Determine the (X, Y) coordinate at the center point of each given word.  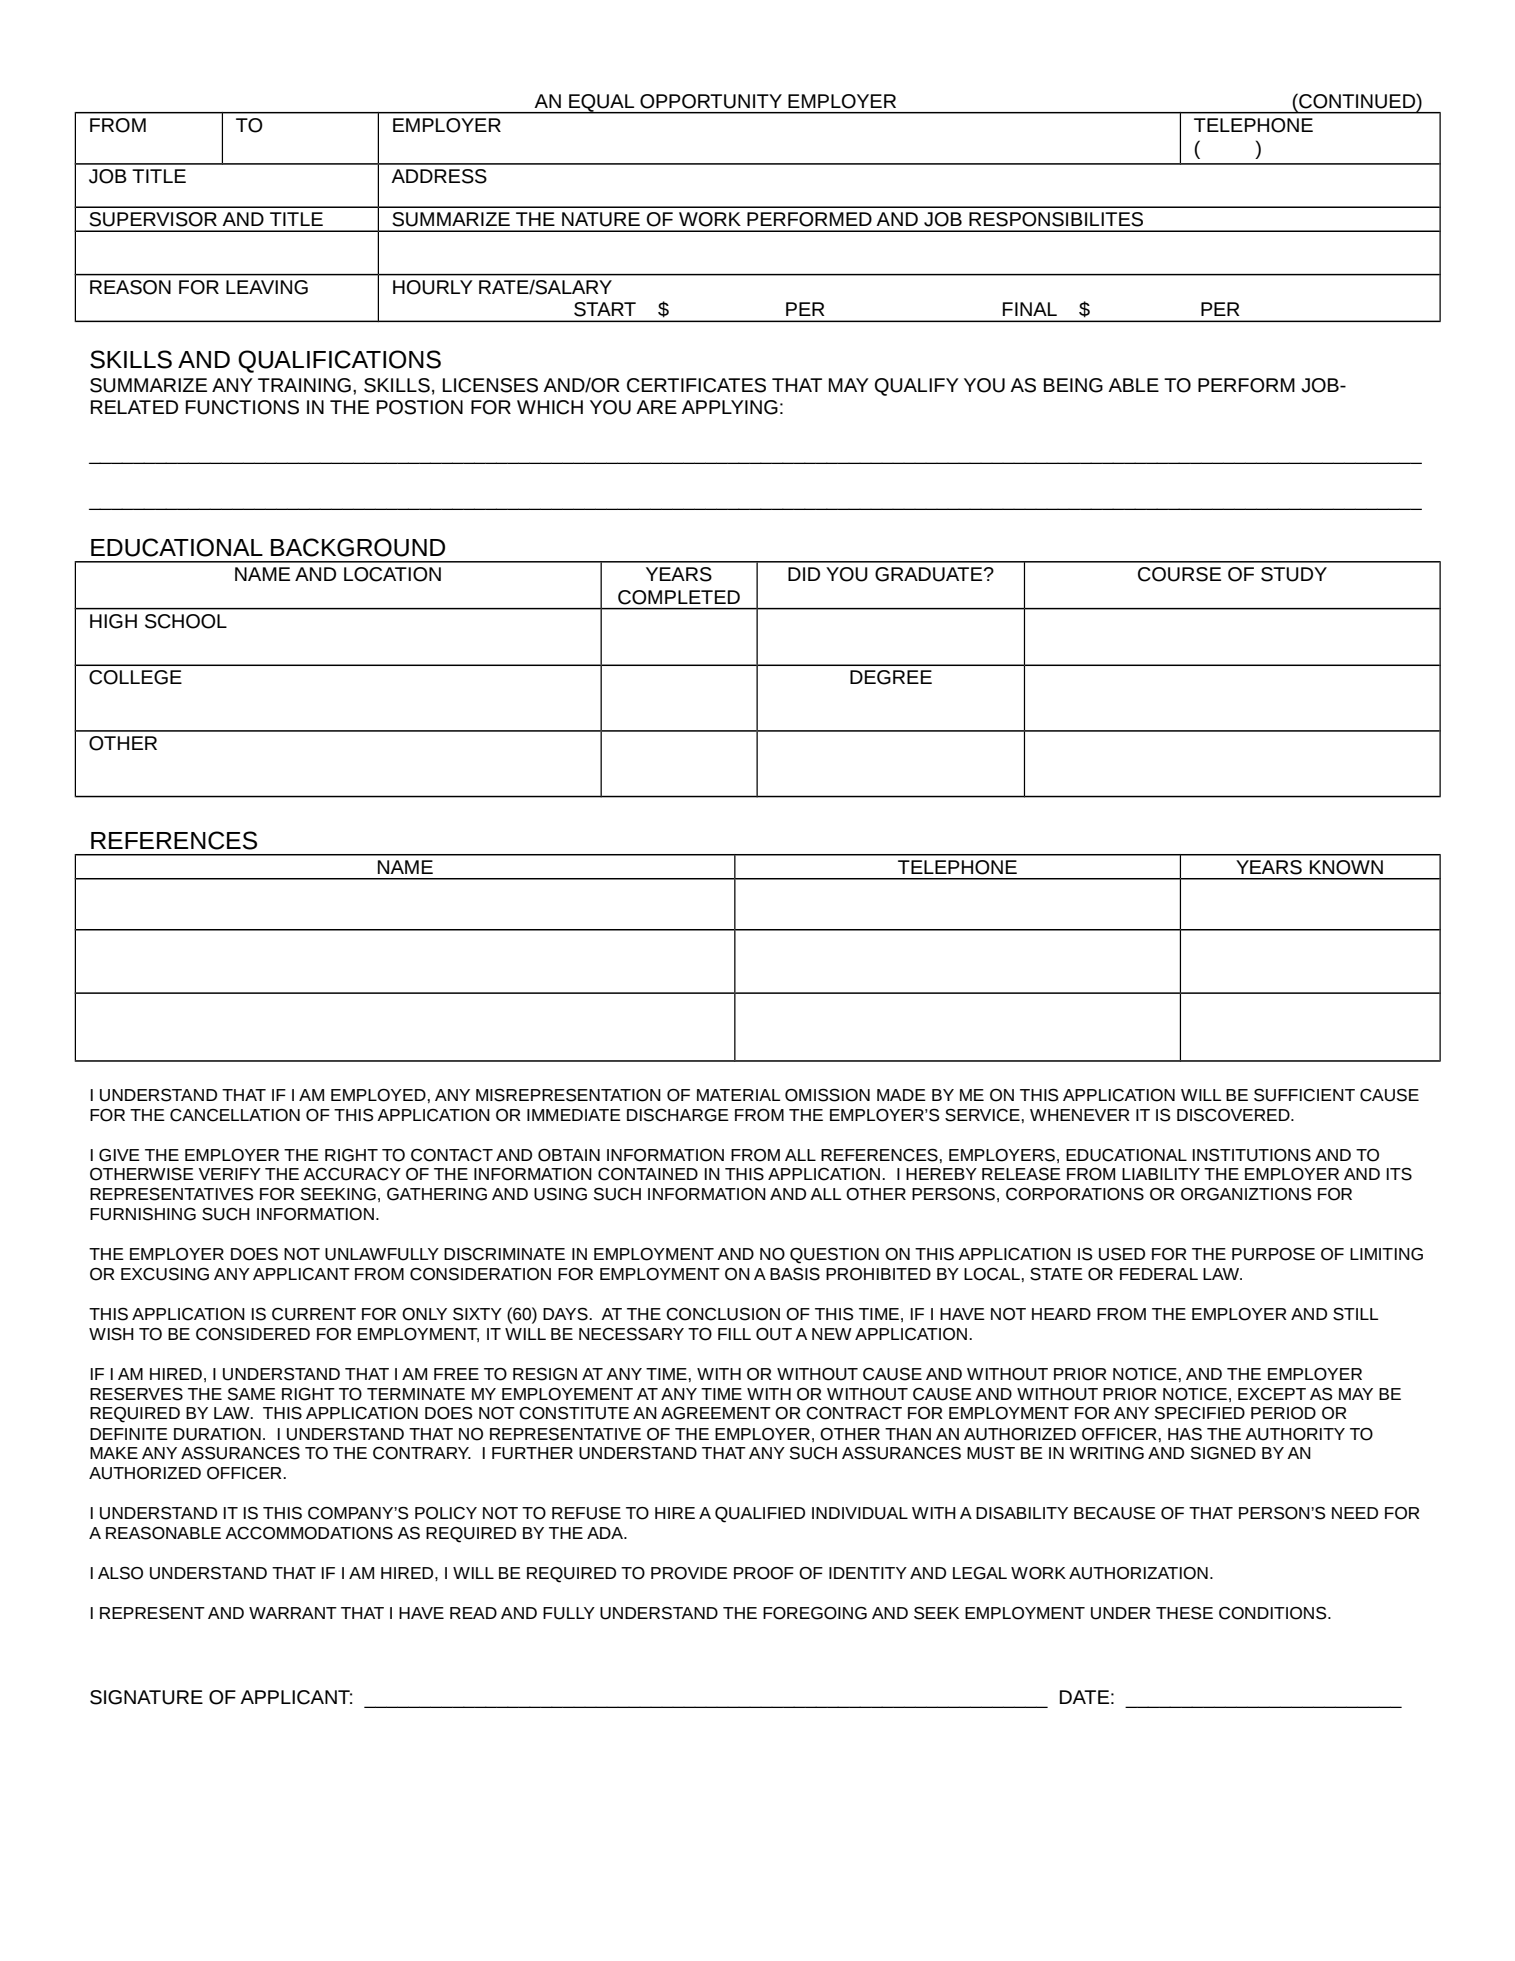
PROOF (764, 1573)
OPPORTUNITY (711, 101)
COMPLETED (679, 597)
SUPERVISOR (153, 219)
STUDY (1294, 574)
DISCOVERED (1234, 1115)
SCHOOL (186, 621)
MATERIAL (738, 1095)
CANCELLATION (235, 1115)
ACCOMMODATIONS (309, 1533)
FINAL (1030, 309)
